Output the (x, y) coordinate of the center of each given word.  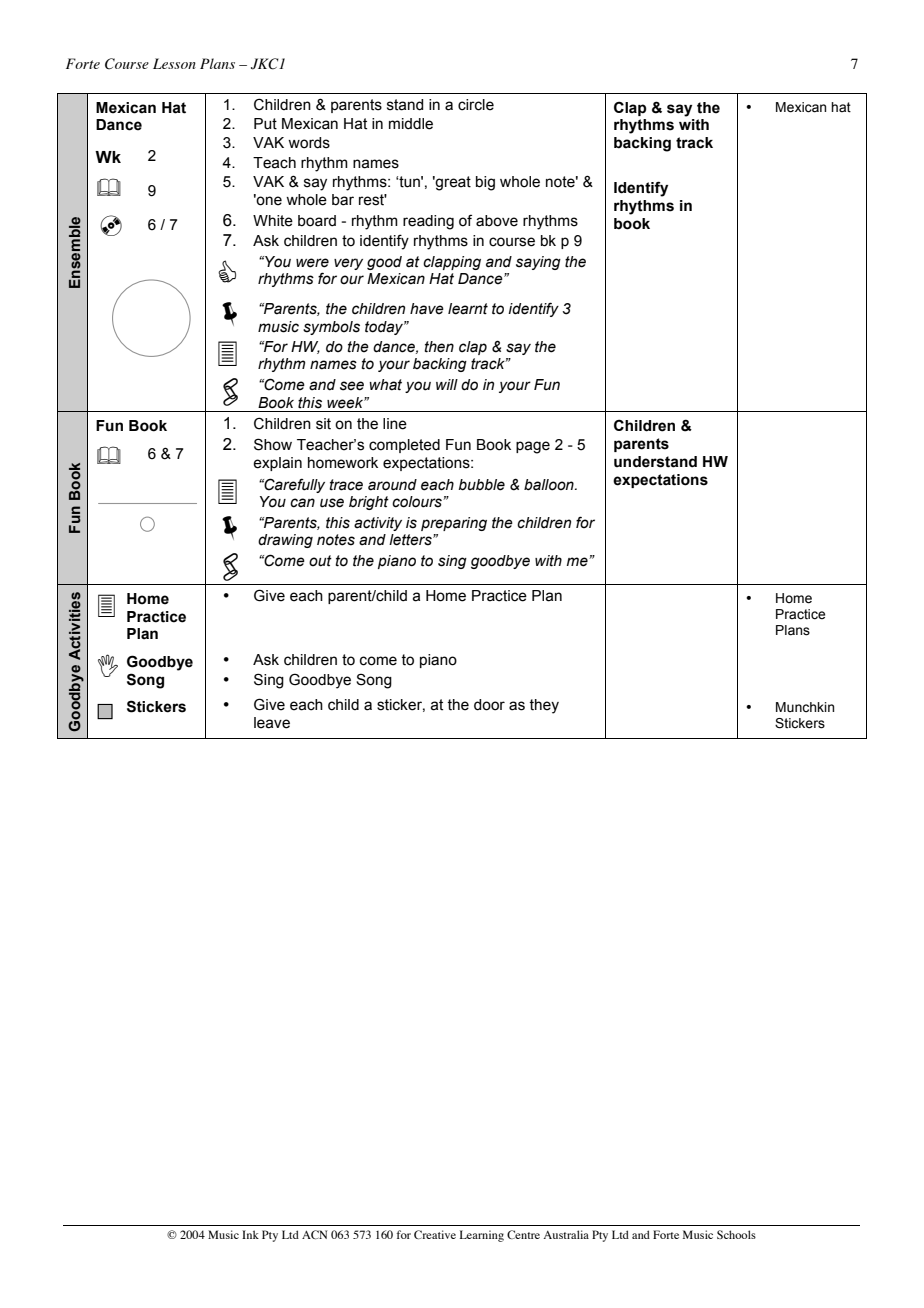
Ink (250, 1234)
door (489, 705)
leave (272, 723)
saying (538, 263)
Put (265, 124)
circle (476, 105)
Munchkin (805, 707)
